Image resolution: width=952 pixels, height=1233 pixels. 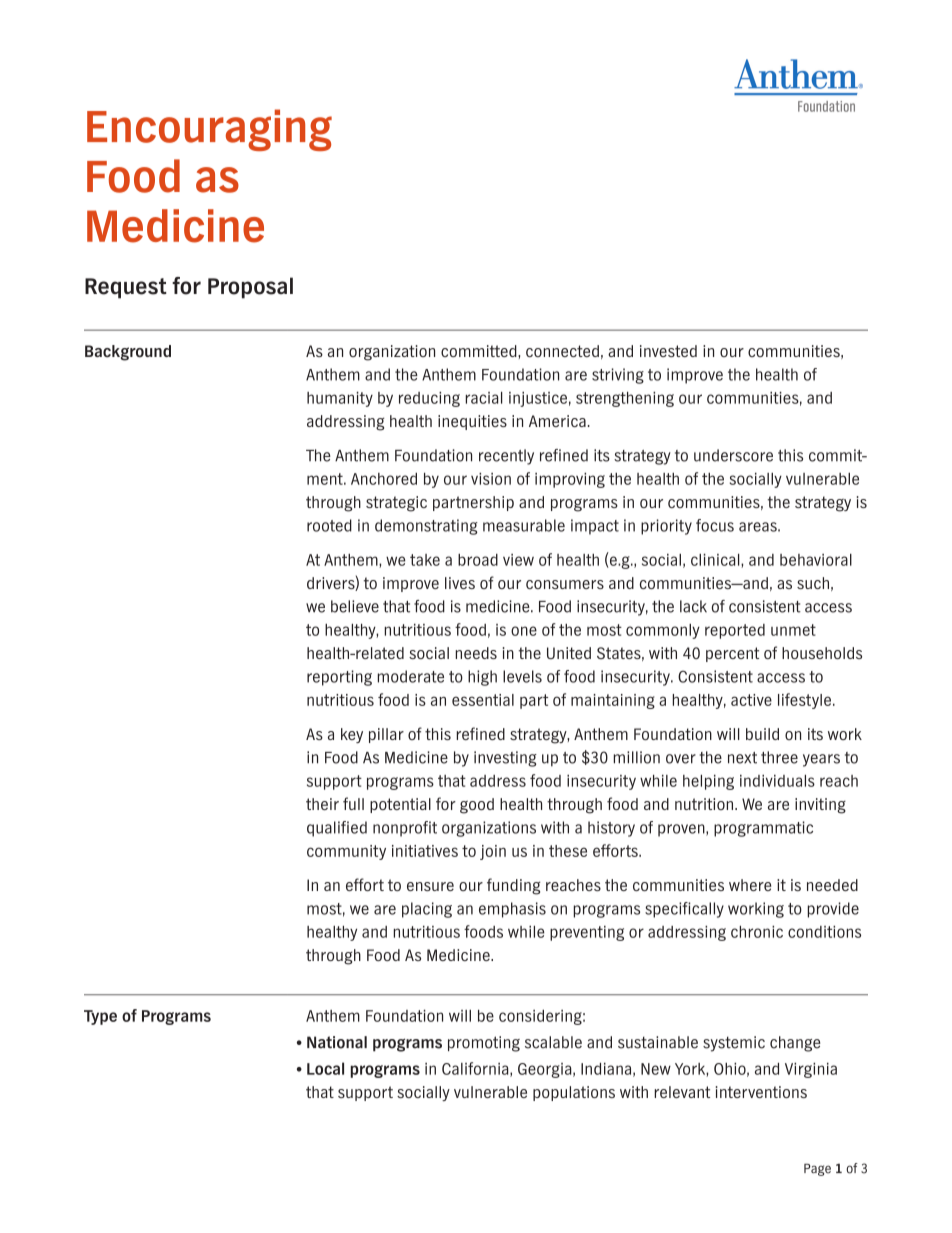 I want to click on interventions, so click(x=761, y=1092).
